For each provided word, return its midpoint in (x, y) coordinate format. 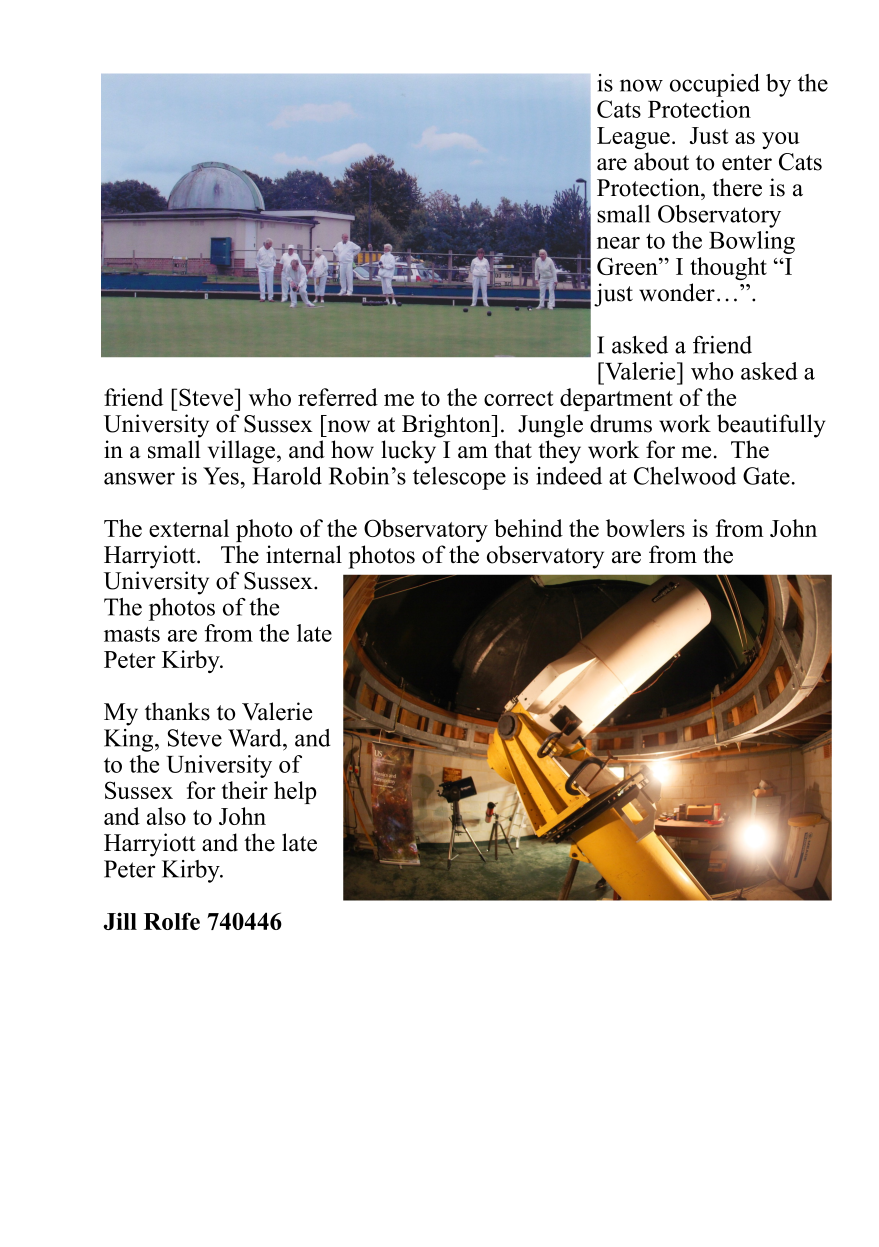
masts (132, 634)
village (243, 452)
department (616, 399)
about (661, 161)
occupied (715, 85)
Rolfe (172, 921)
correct (519, 398)
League (633, 138)
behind (528, 528)
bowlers (645, 528)
